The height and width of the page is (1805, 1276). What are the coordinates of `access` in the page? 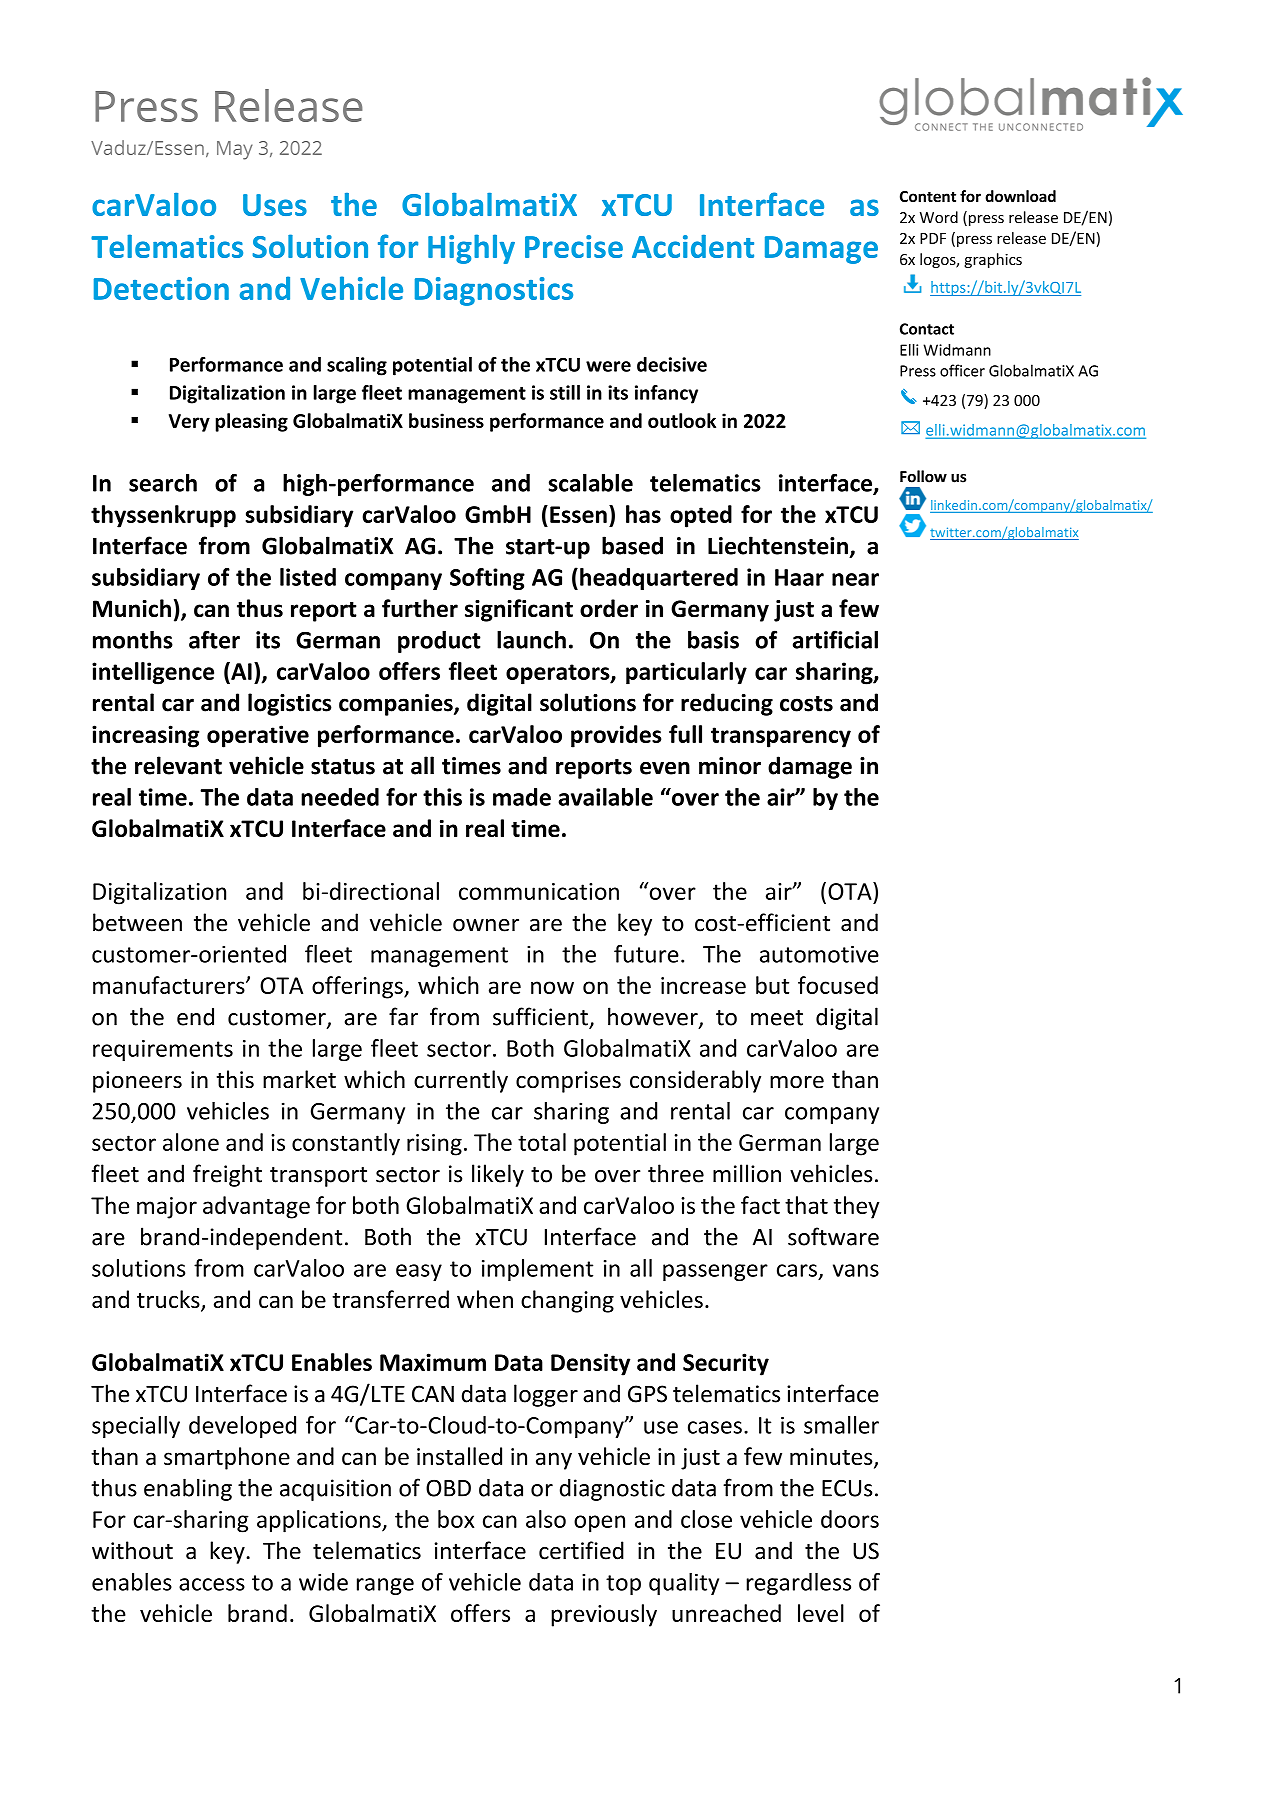 It's located at (212, 1584).
